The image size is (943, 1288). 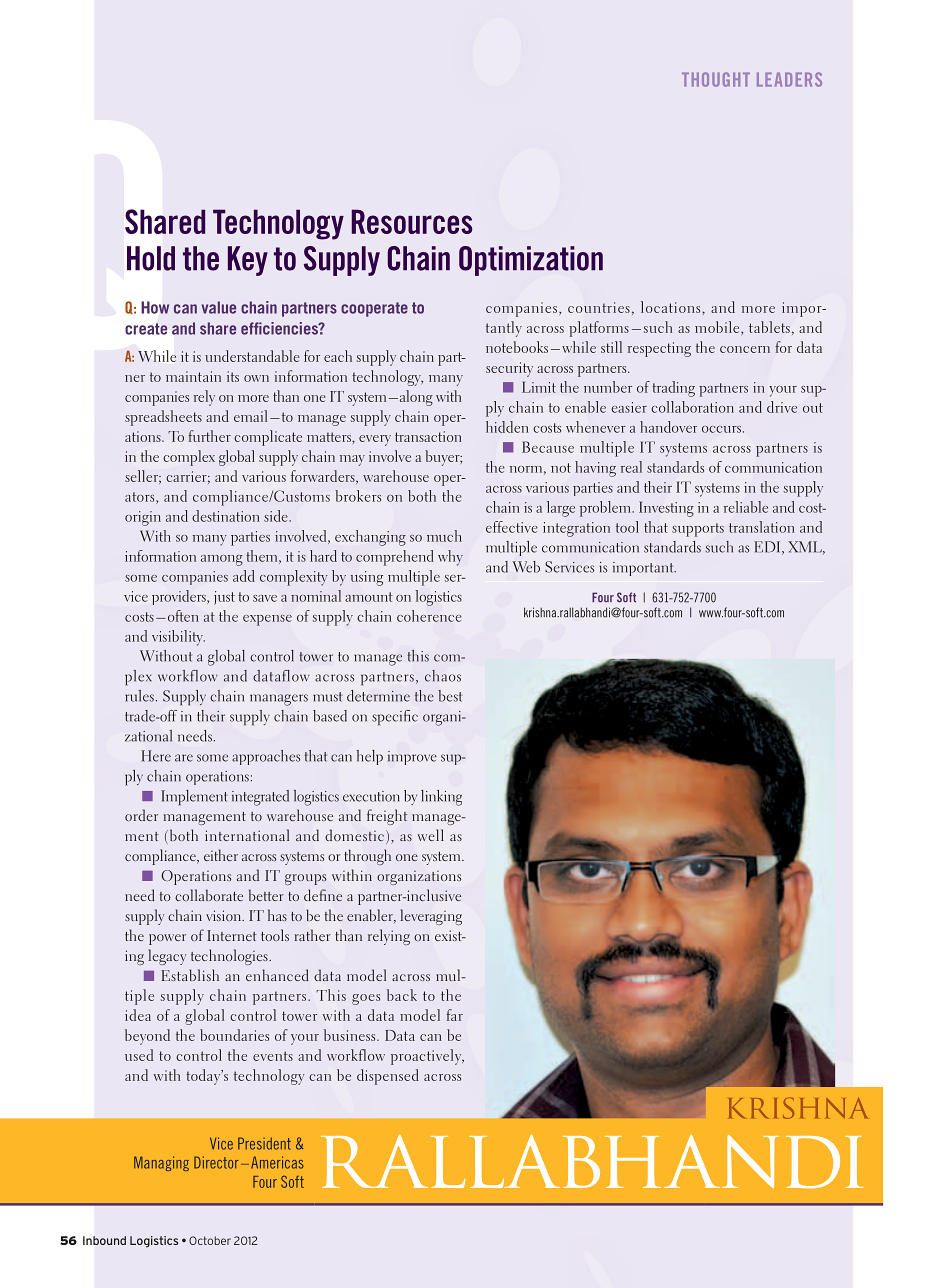 I want to click on rules, so click(x=139, y=696).
